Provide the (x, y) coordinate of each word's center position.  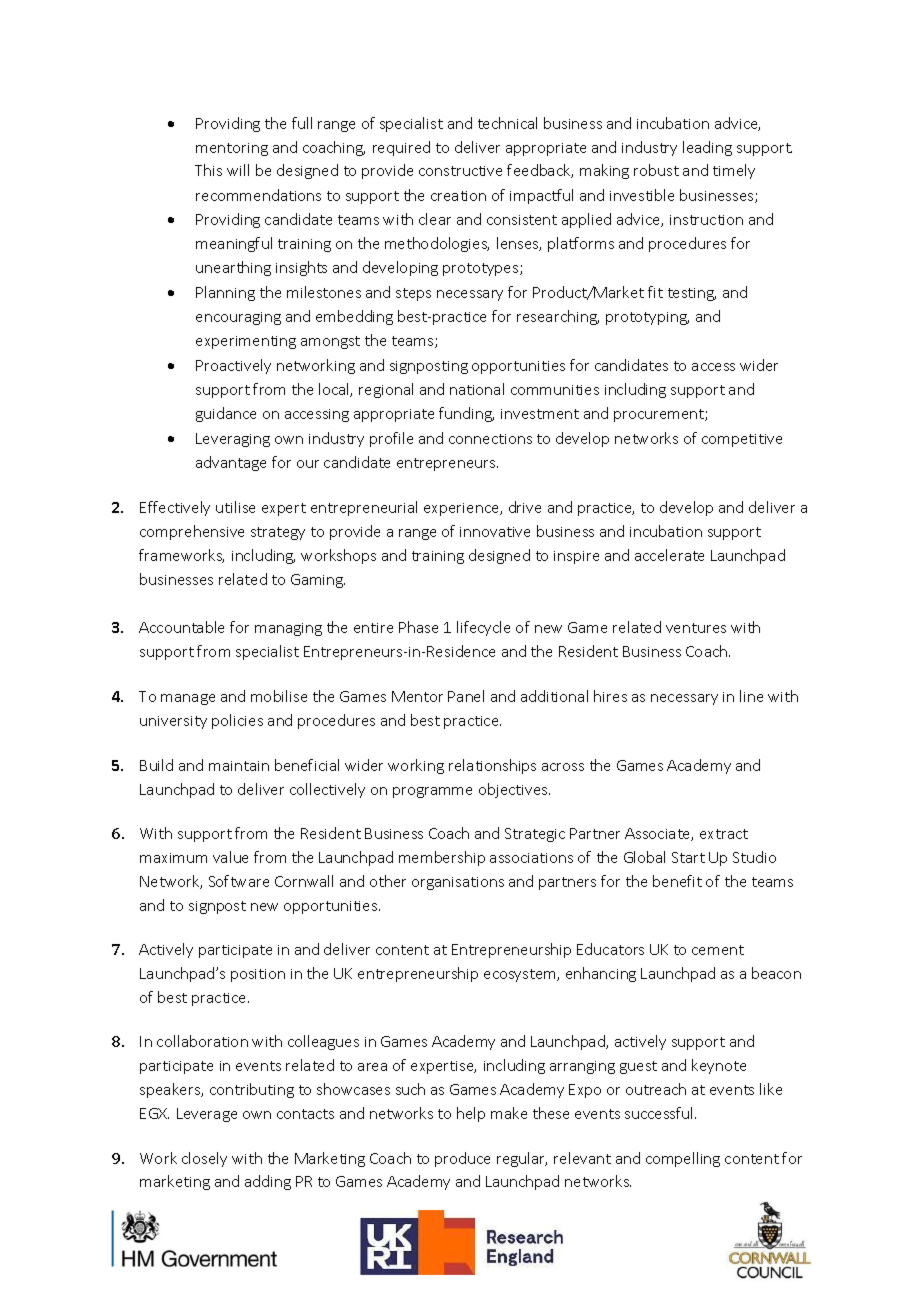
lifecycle (483, 628)
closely (204, 1159)
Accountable (181, 627)
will (238, 170)
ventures (696, 628)
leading (707, 148)
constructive (460, 171)
